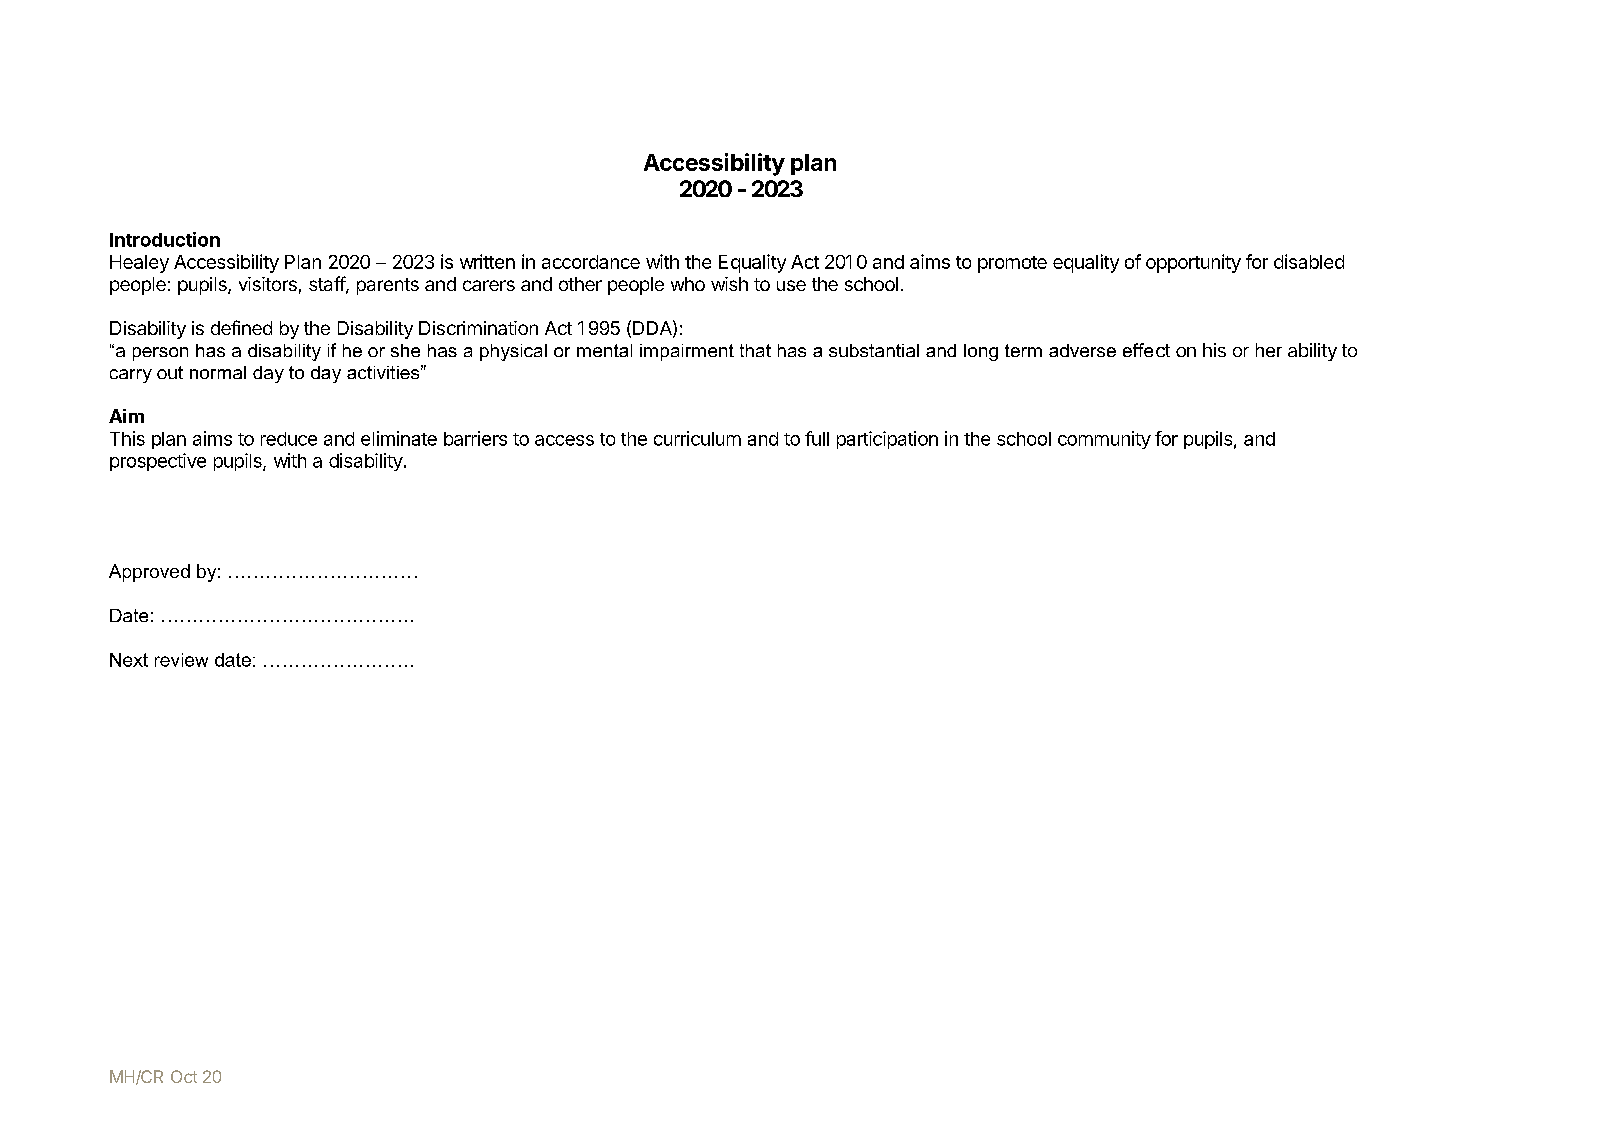 The width and height of the image is (1617, 1143). I want to click on opportunity, so click(1193, 263).
